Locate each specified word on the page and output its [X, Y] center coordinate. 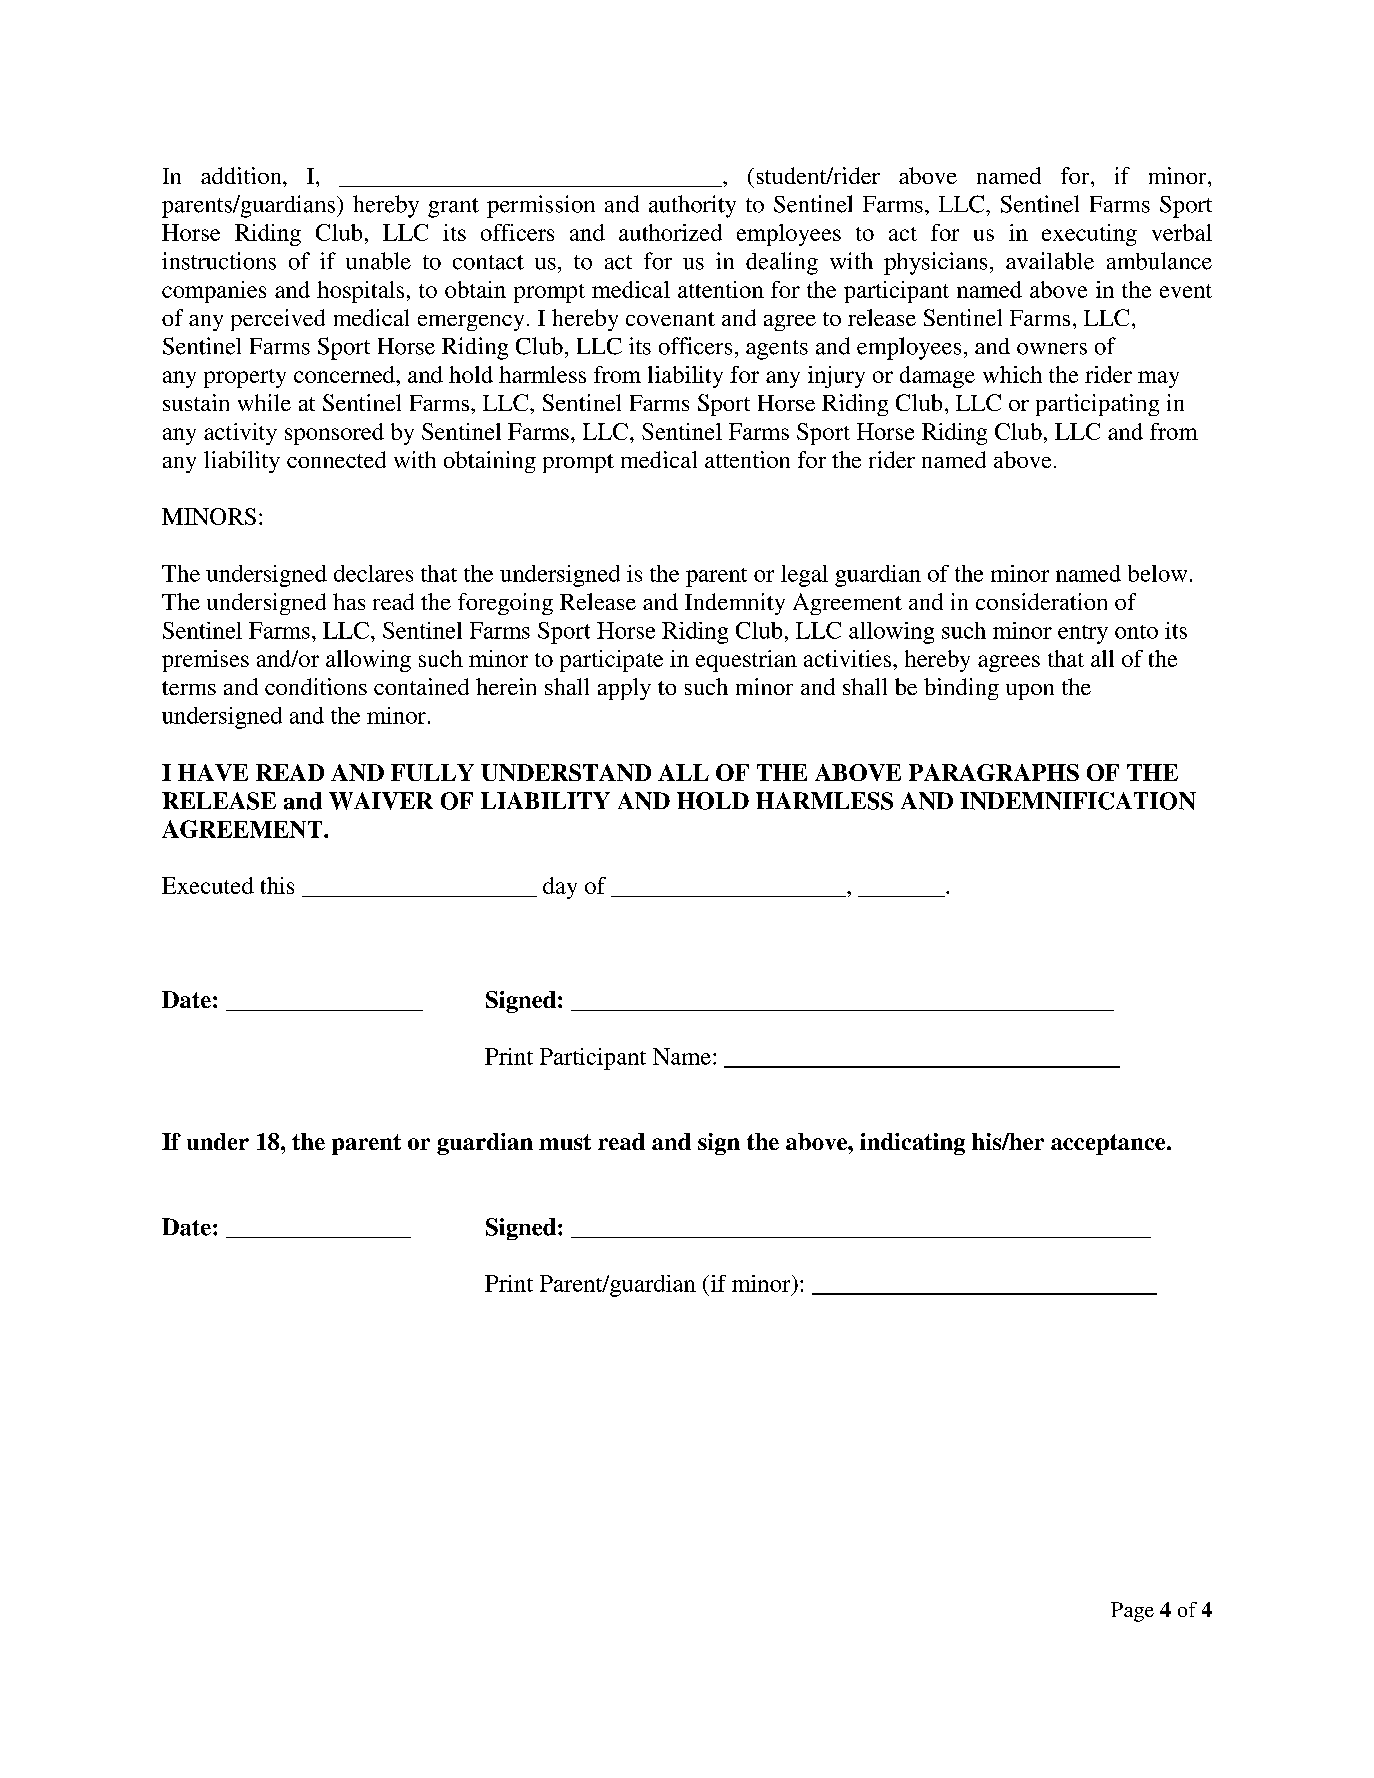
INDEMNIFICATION [1078, 801]
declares [373, 573]
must [565, 1142]
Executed [208, 885]
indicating [912, 1144]
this [277, 885]
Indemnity [735, 604]
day [560, 888]
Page [1132, 1612]
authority [692, 206]
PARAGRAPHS [994, 772]
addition [242, 175]
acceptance [1109, 1144]
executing [1089, 235]
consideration [1041, 601]
